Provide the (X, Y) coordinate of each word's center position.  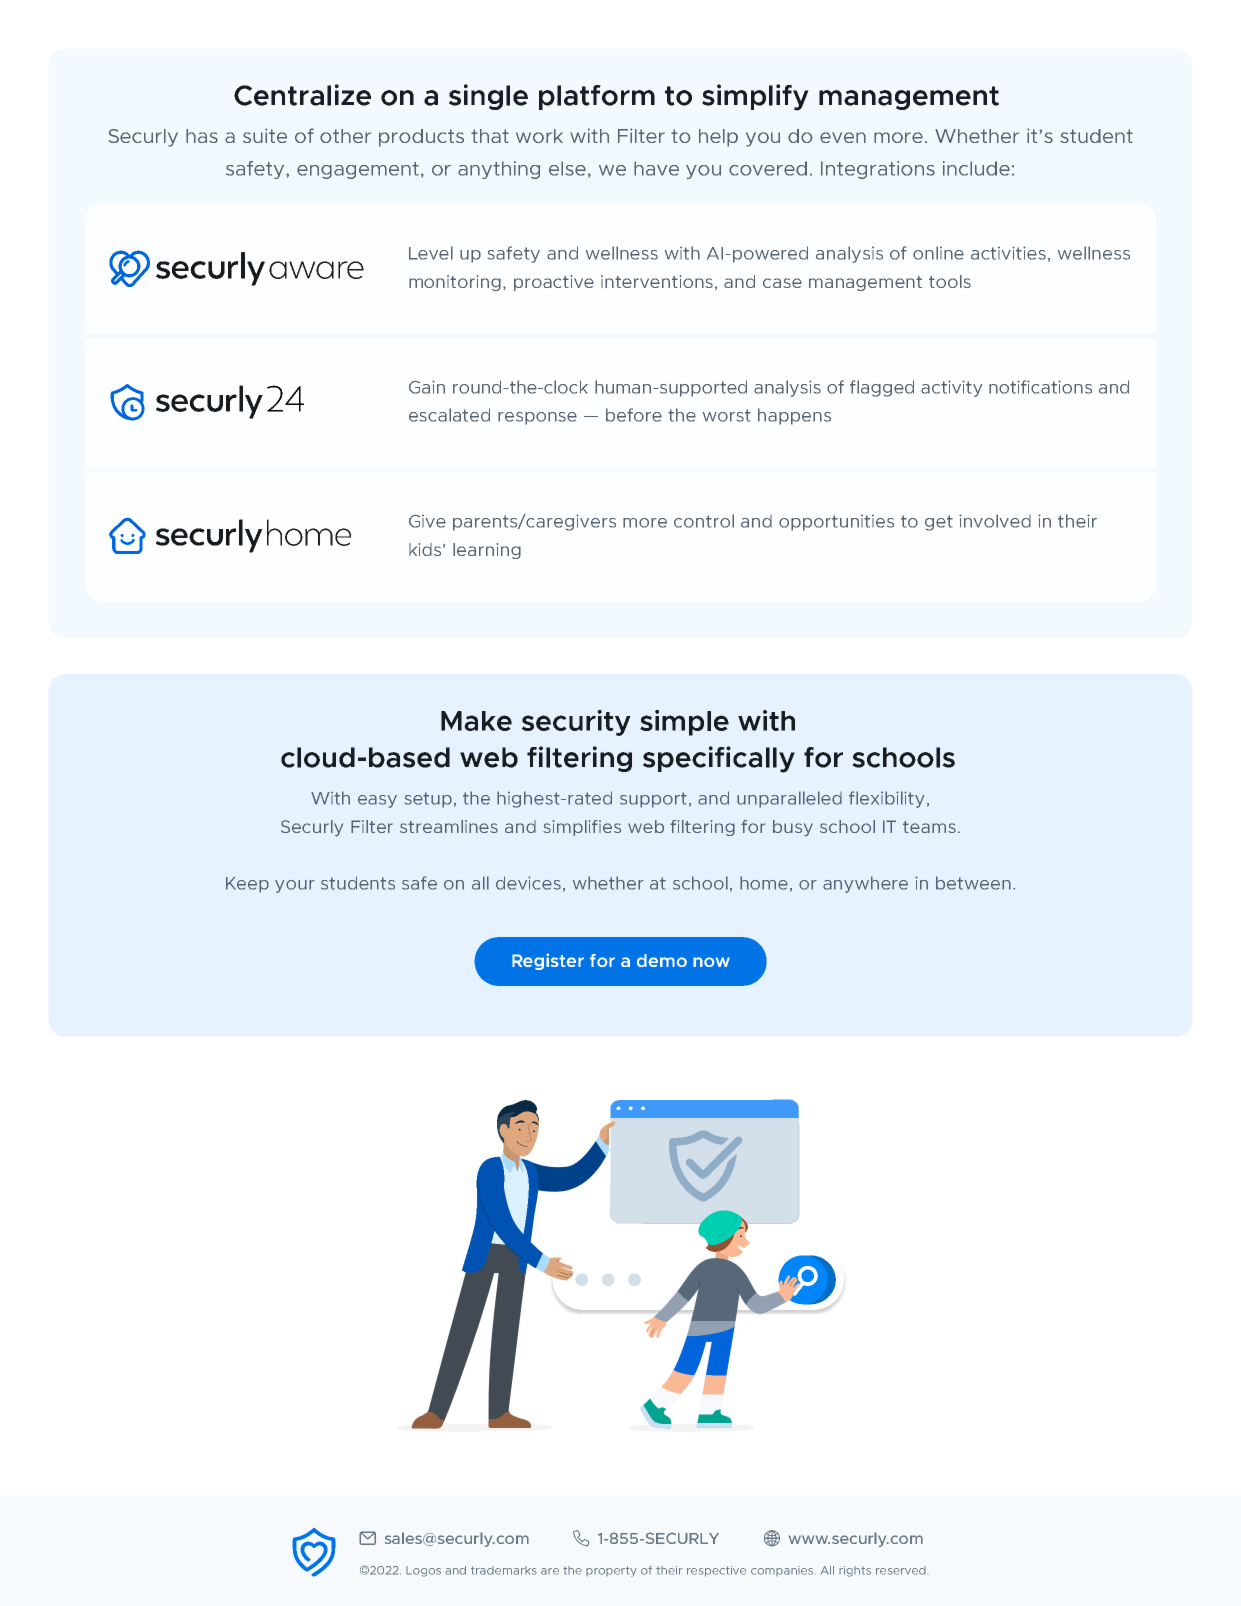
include (976, 168)
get (939, 523)
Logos (423, 1571)
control (704, 521)
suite (265, 135)
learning (487, 551)
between (973, 883)
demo (662, 960)
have (656, 168)
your (295, 886)
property (611, 1571)
